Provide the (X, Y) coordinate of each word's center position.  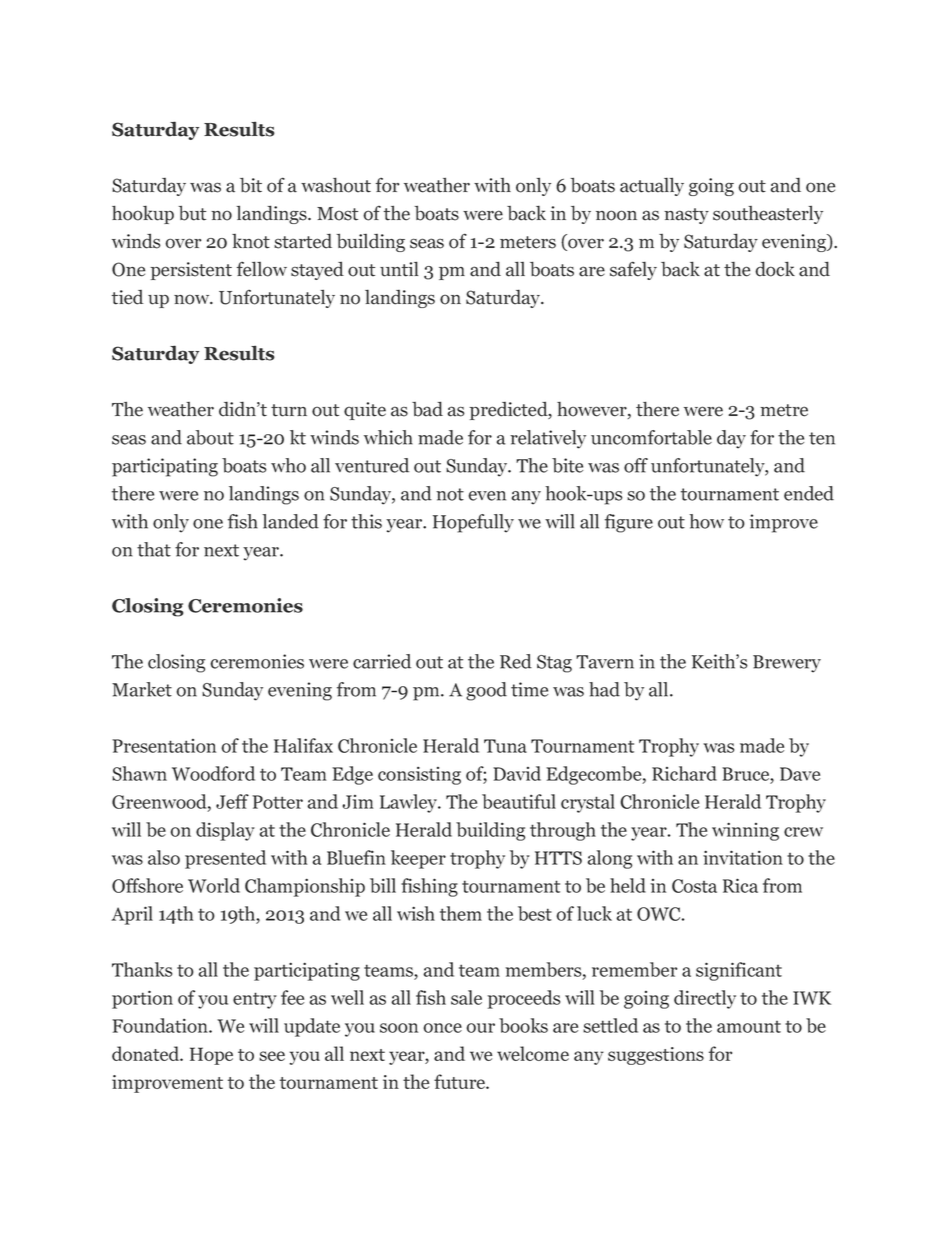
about (210, 437)
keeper (418, 859)
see (272, 1056)
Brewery (787, 664)
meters (528, 242)
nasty (686, 216)
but (192, 213)
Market (142, 689)
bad (427, 409)
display (225, 831)
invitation (743, 857)
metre (784, 410)
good (486, 691)
